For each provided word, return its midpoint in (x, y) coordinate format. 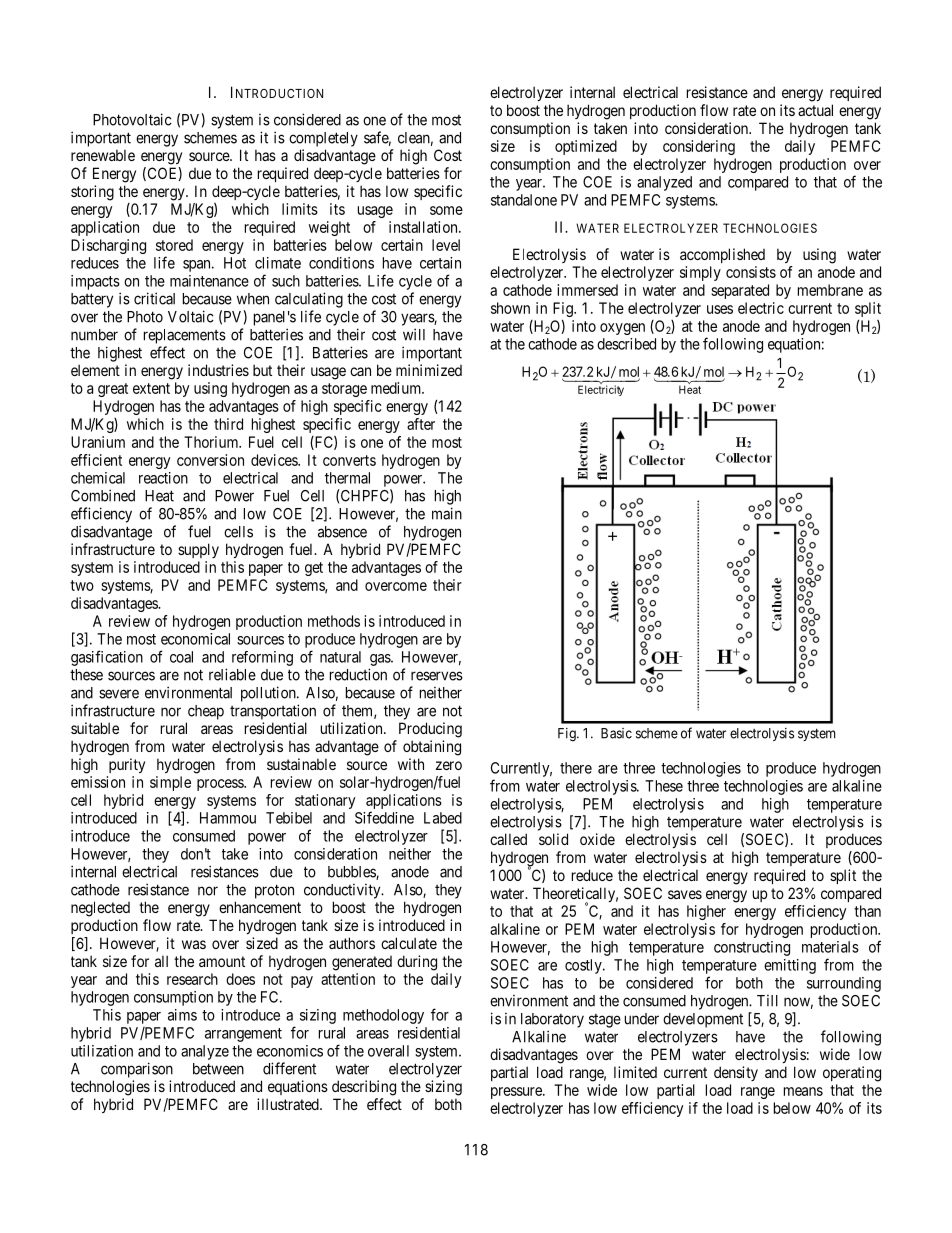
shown (510, 308)
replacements (185, 336)
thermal (347, 478)
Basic (616, 733)
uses (720, 309)
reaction (163, 478)
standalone (524, 200)
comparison (137, 1070)
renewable (103, 155)
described (626, 344)
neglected (100, 909)
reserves (437, 676)
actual (815, 110)
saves (685, 894)
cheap (206, 712)
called (508, 839)
